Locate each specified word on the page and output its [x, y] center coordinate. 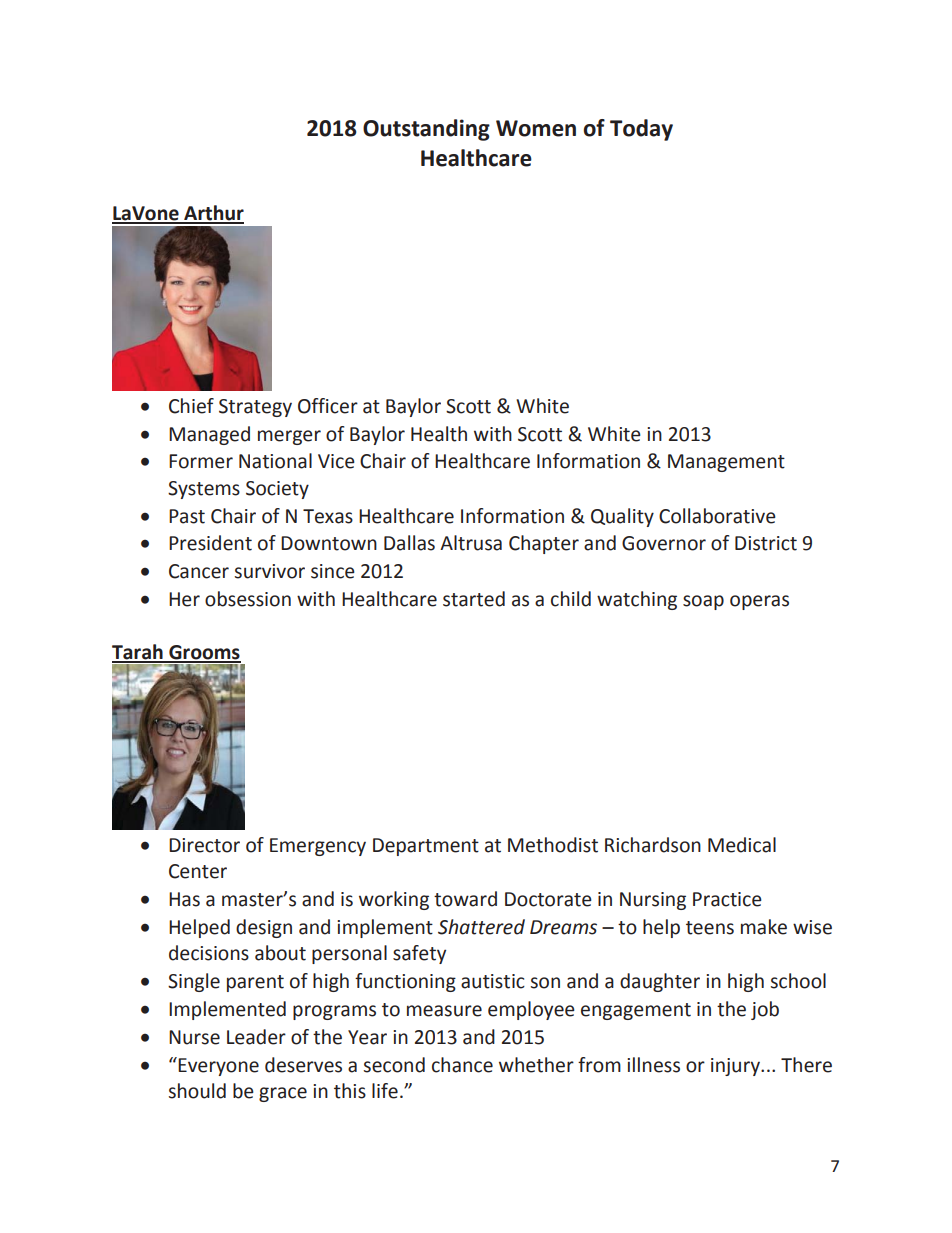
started [474, 599]
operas [759, 602]
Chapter [544, 544]
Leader [256, 1037]
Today [641, 130]
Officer [328, 406]
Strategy [255, 408]
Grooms [204, 653]
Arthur [213, 214]
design [264, 928]
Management [726, 463]
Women [536, 128]
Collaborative [717, 516]
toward [465, 899]
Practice [727, 899]
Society [277, 490]
